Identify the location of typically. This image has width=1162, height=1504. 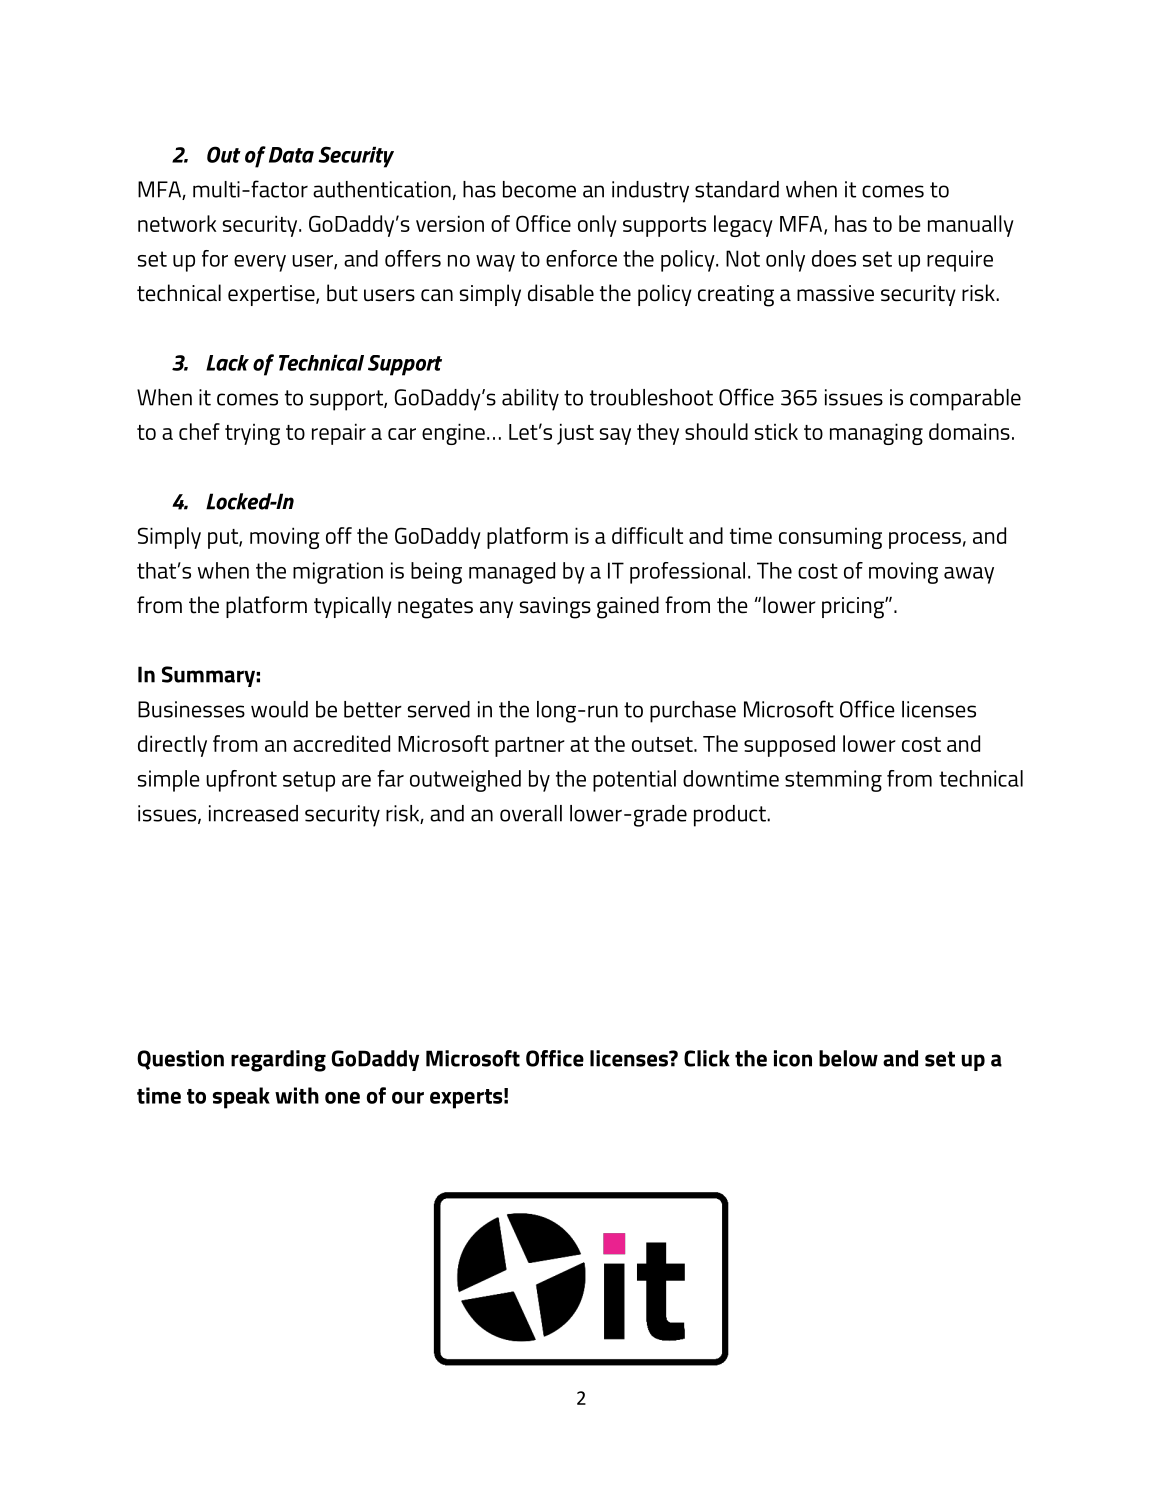
(353, 607).
